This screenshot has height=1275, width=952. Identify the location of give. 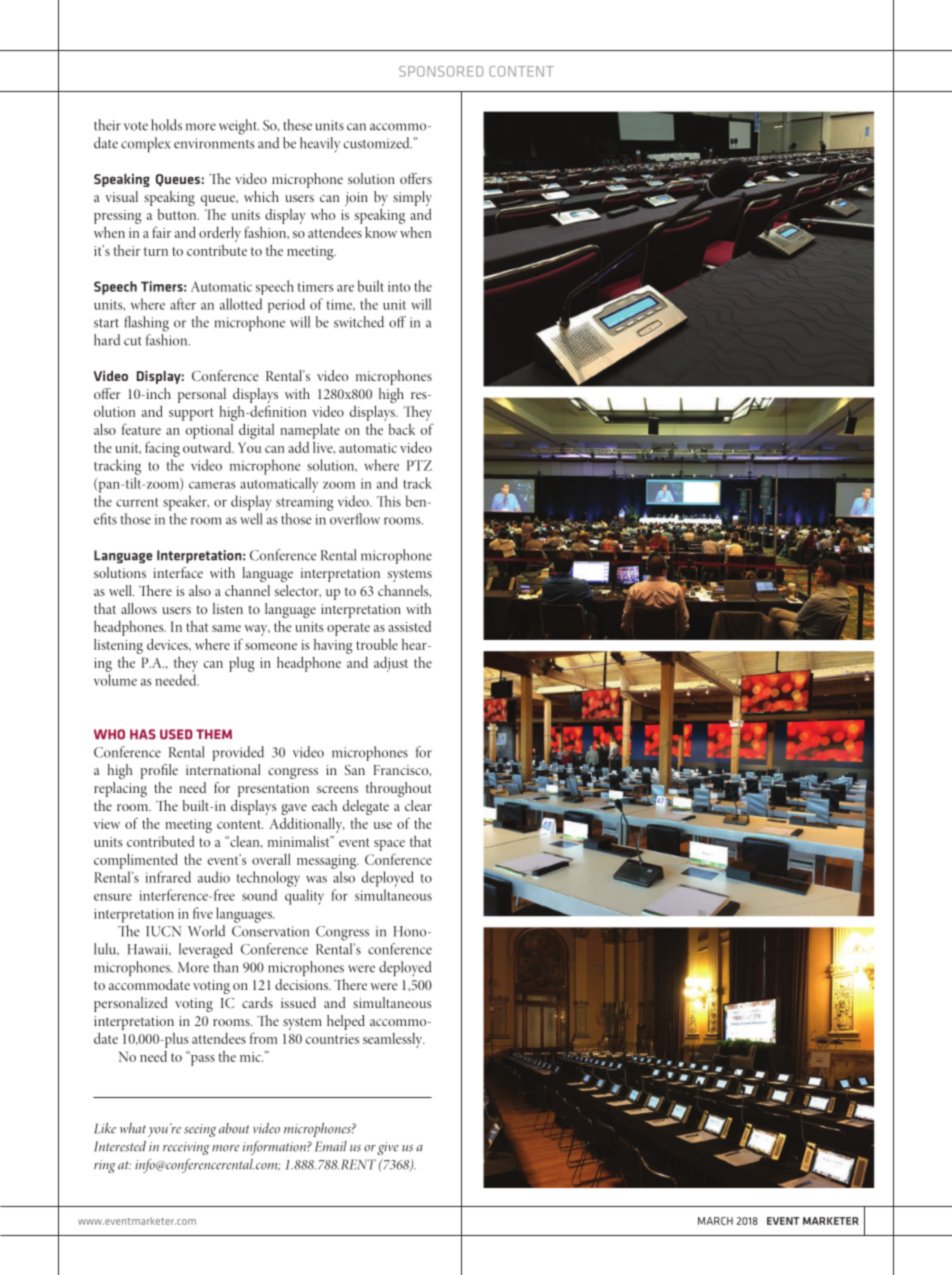
(388, 1148).
